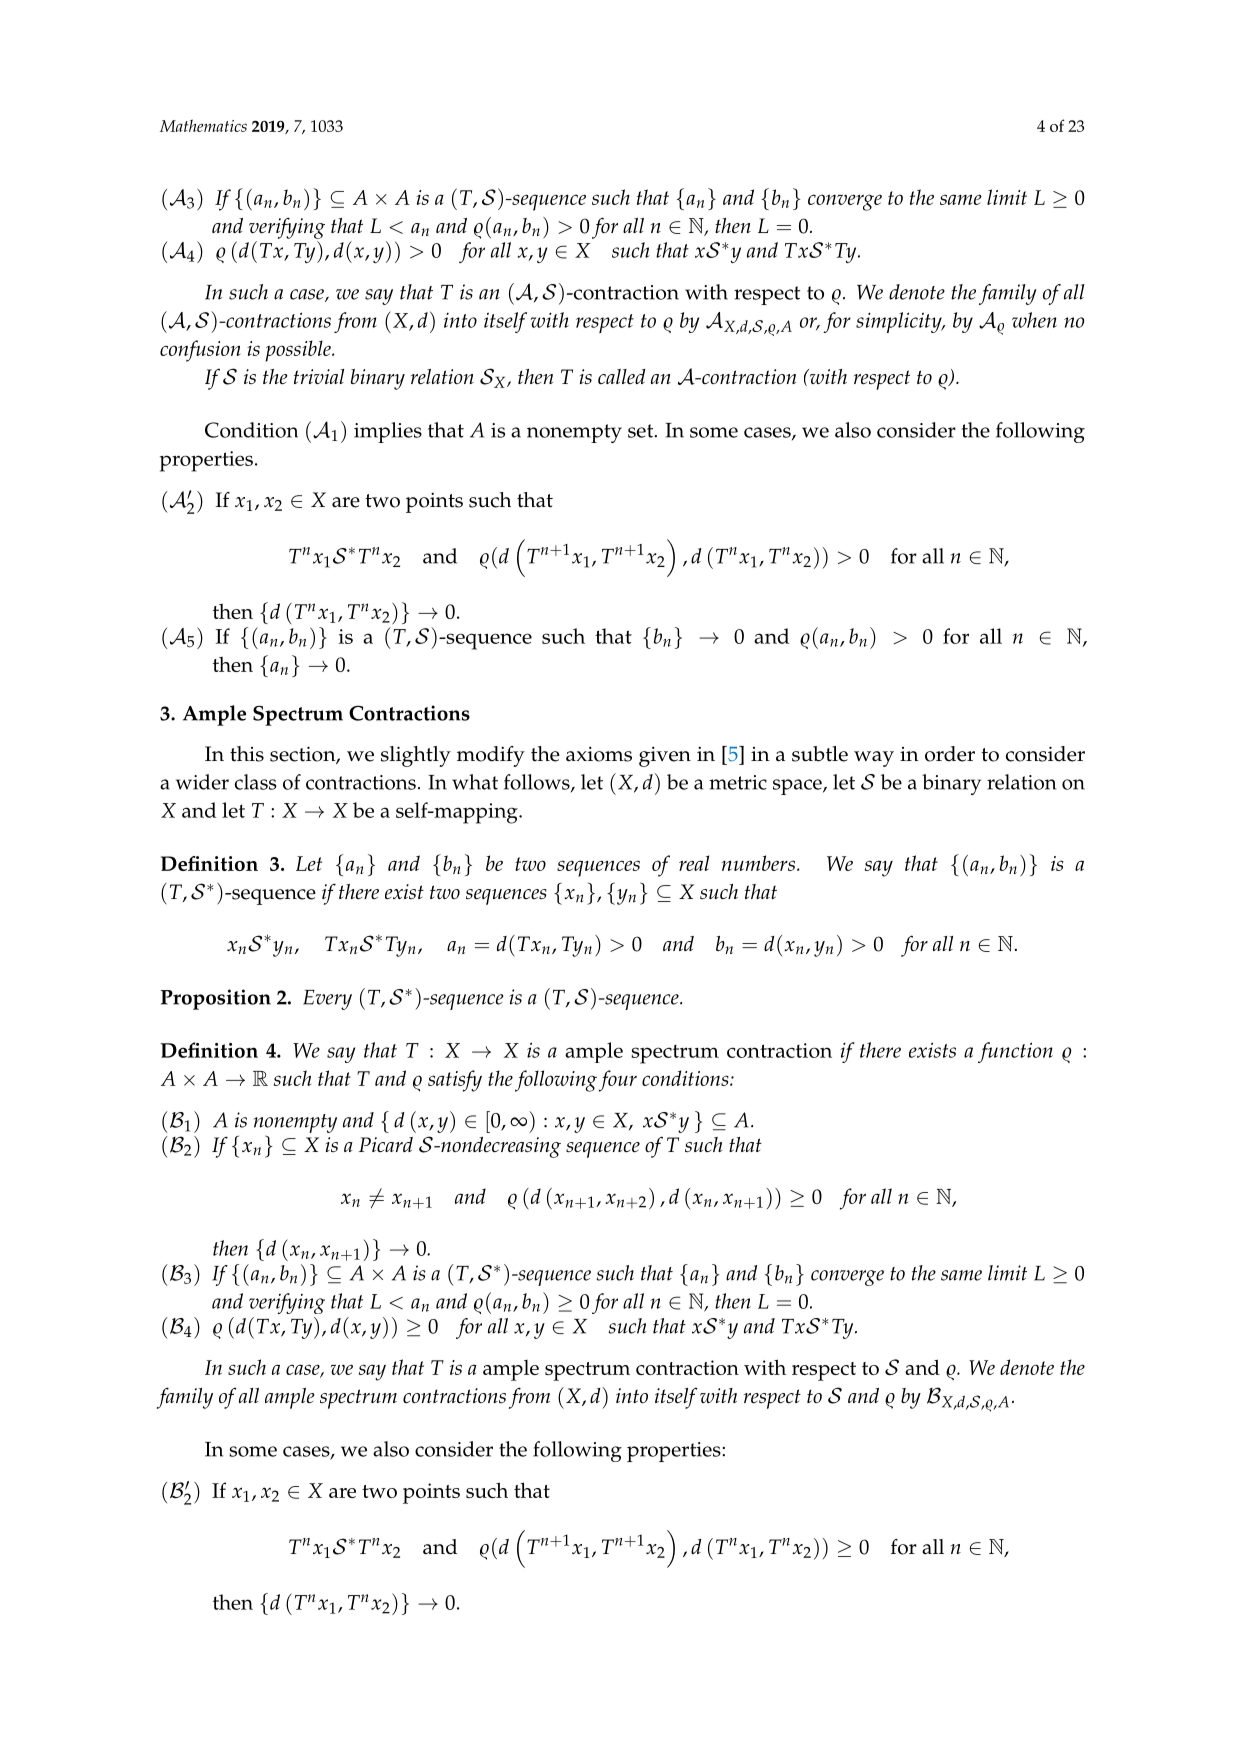  What do you see at coordinates (203, 125) in the page?
I see `Mathematics` at bounding box center [203, 125].
